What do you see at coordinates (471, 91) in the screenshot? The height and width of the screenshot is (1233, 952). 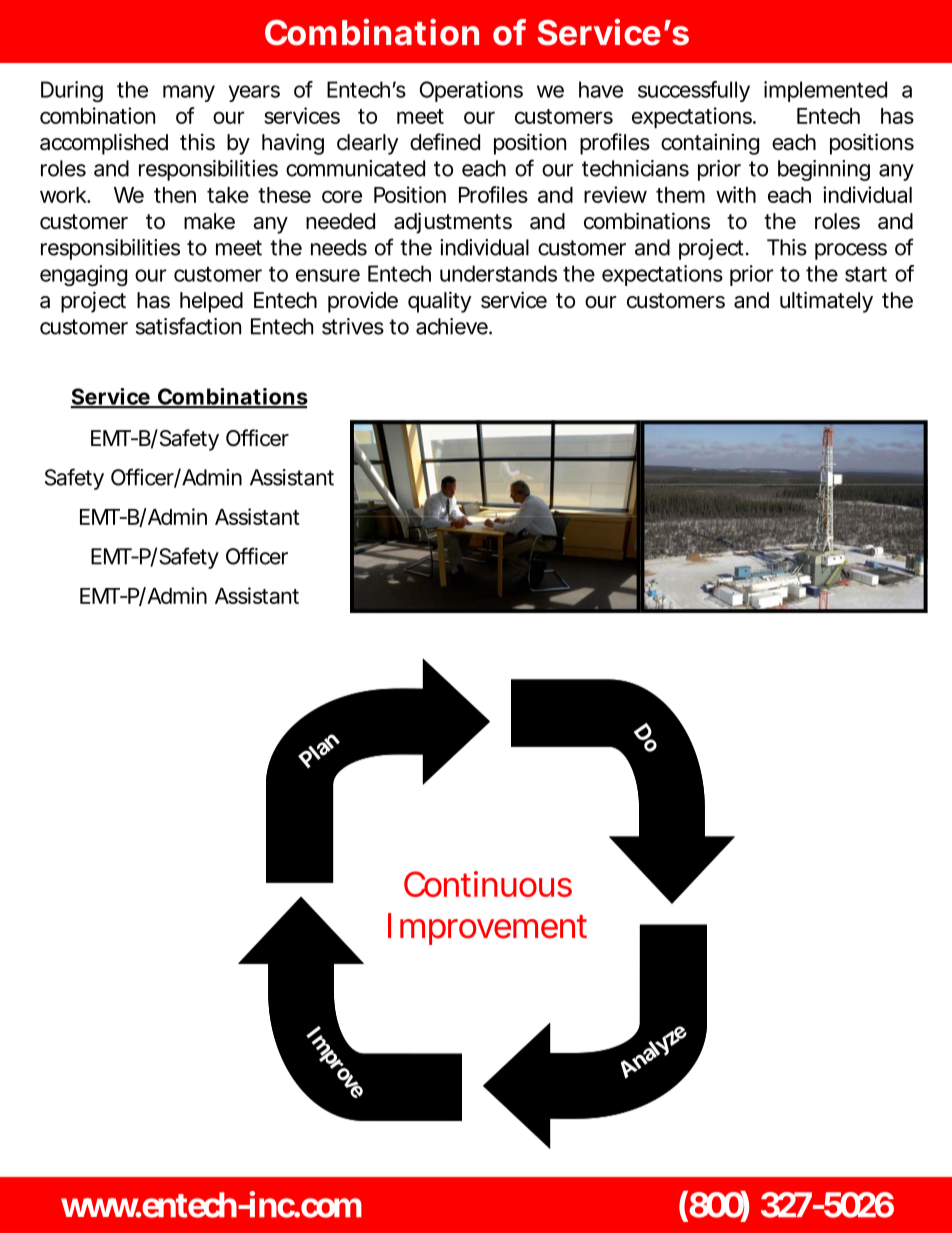 I see `Operations` at bounding box center [471, 91].
